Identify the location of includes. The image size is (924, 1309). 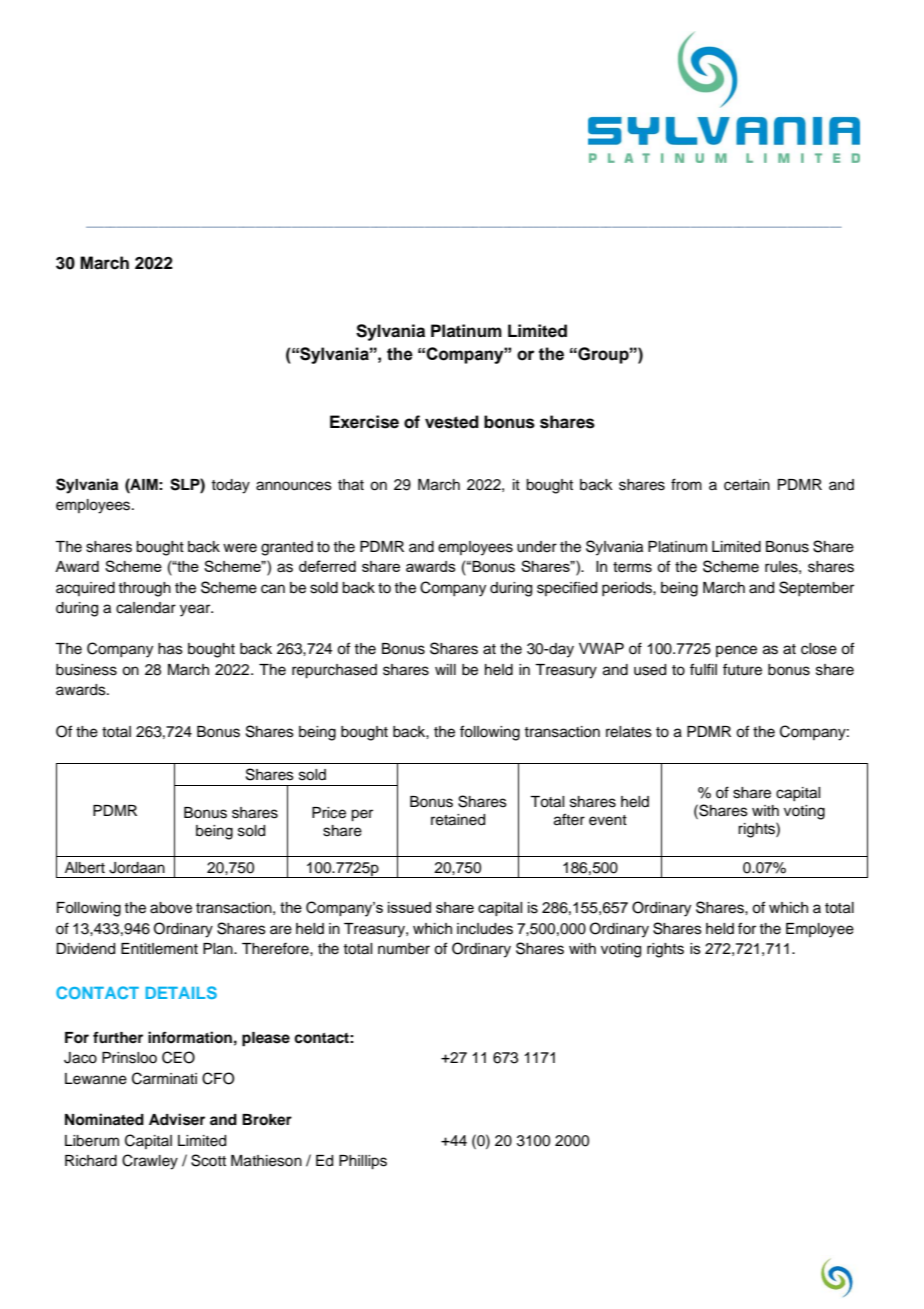
(485, 929).
